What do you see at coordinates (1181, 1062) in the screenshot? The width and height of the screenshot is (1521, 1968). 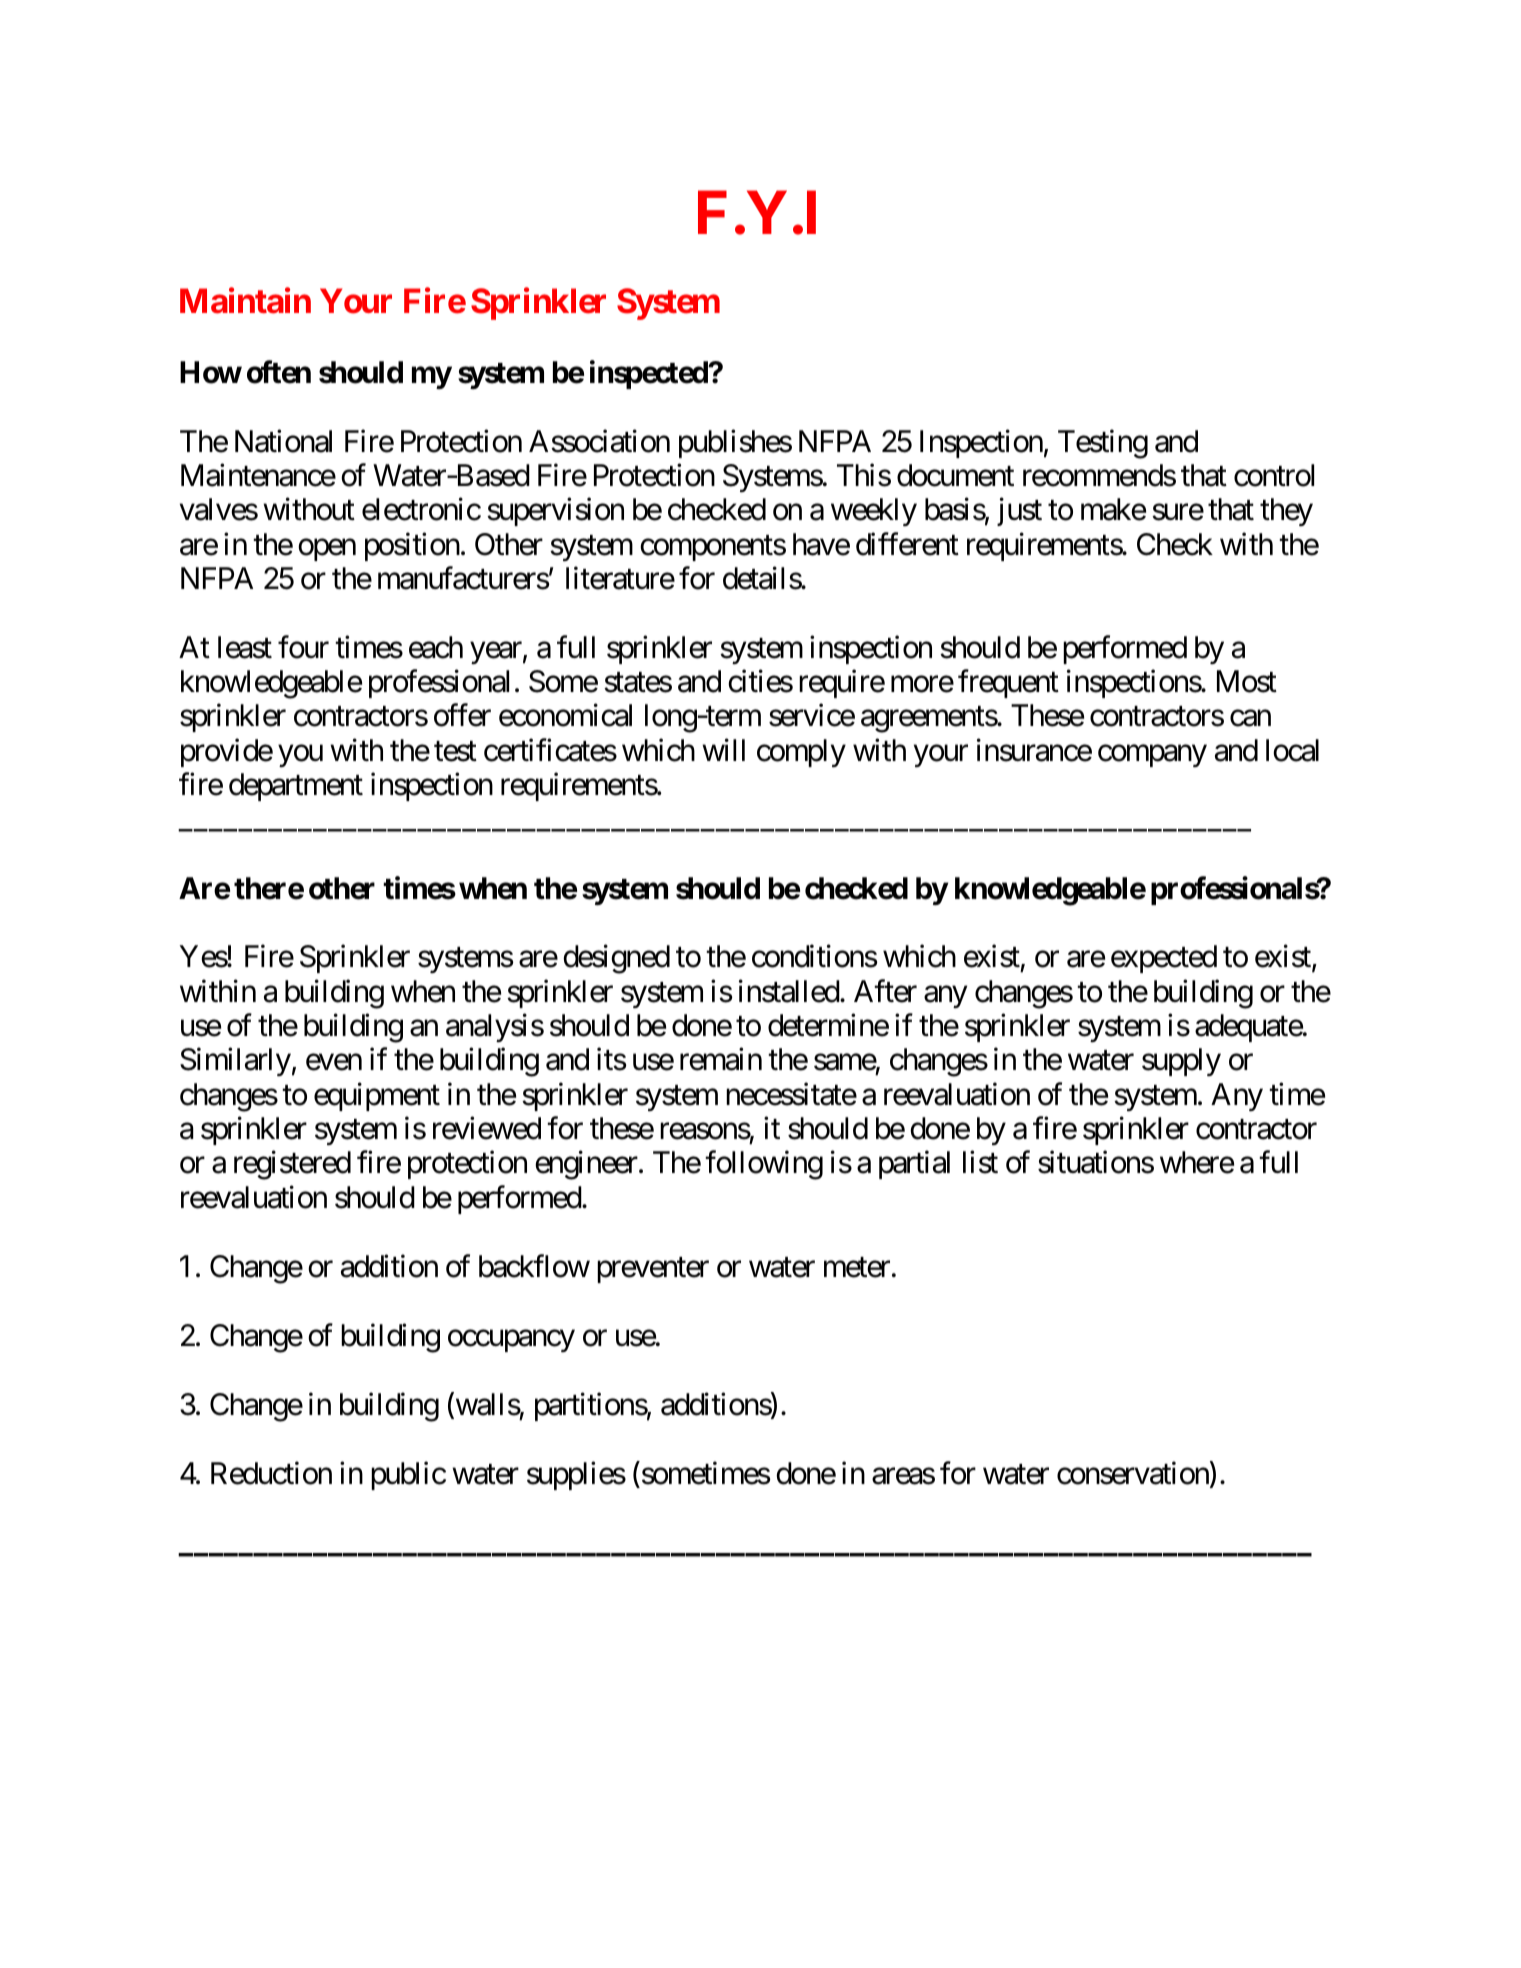 I see `supply` at bounding box center [1181, 1062].
